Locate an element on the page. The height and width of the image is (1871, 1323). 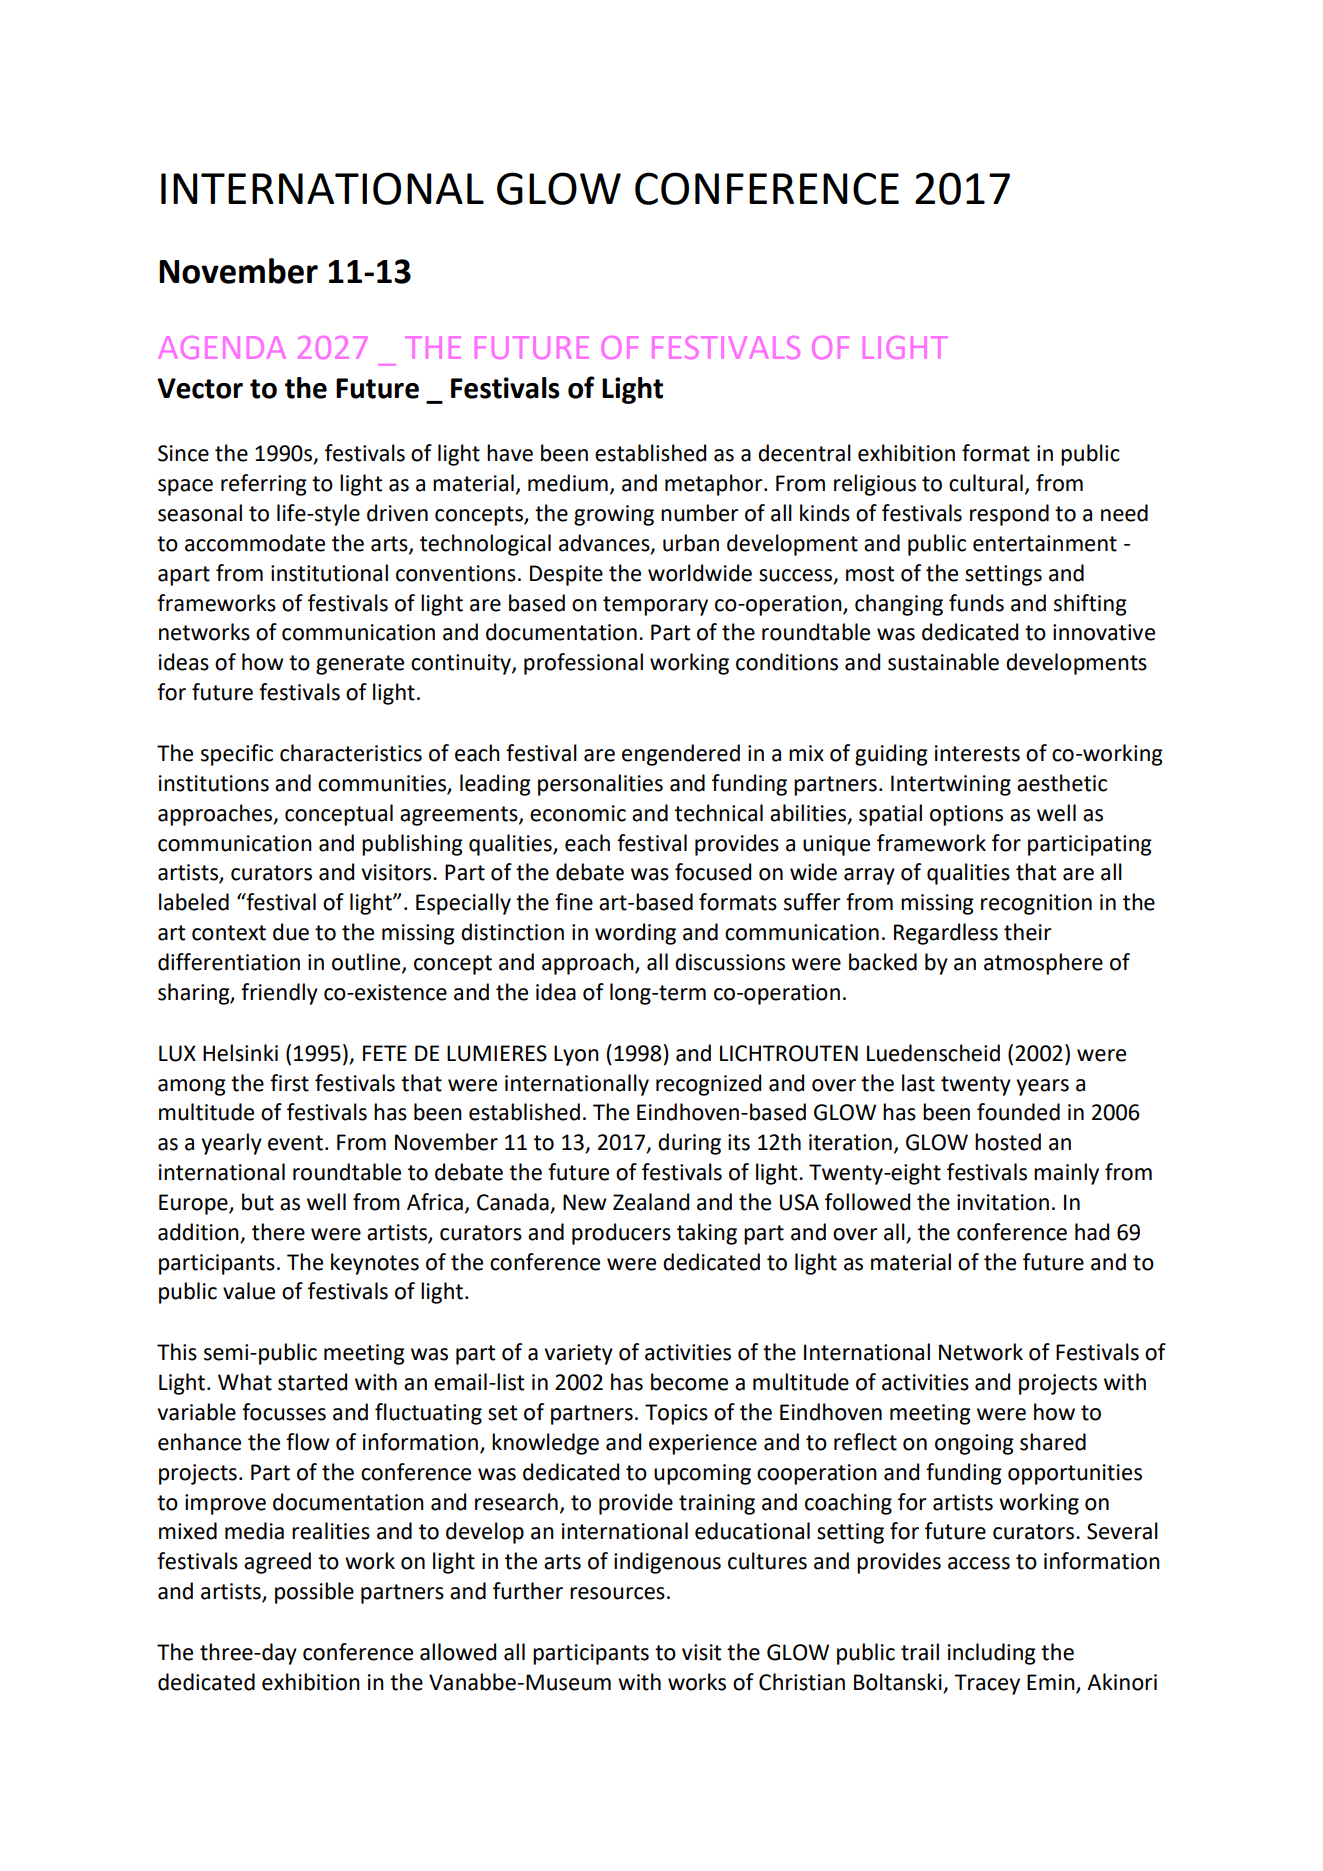
metaphor is located at coordinates (715, 485).
